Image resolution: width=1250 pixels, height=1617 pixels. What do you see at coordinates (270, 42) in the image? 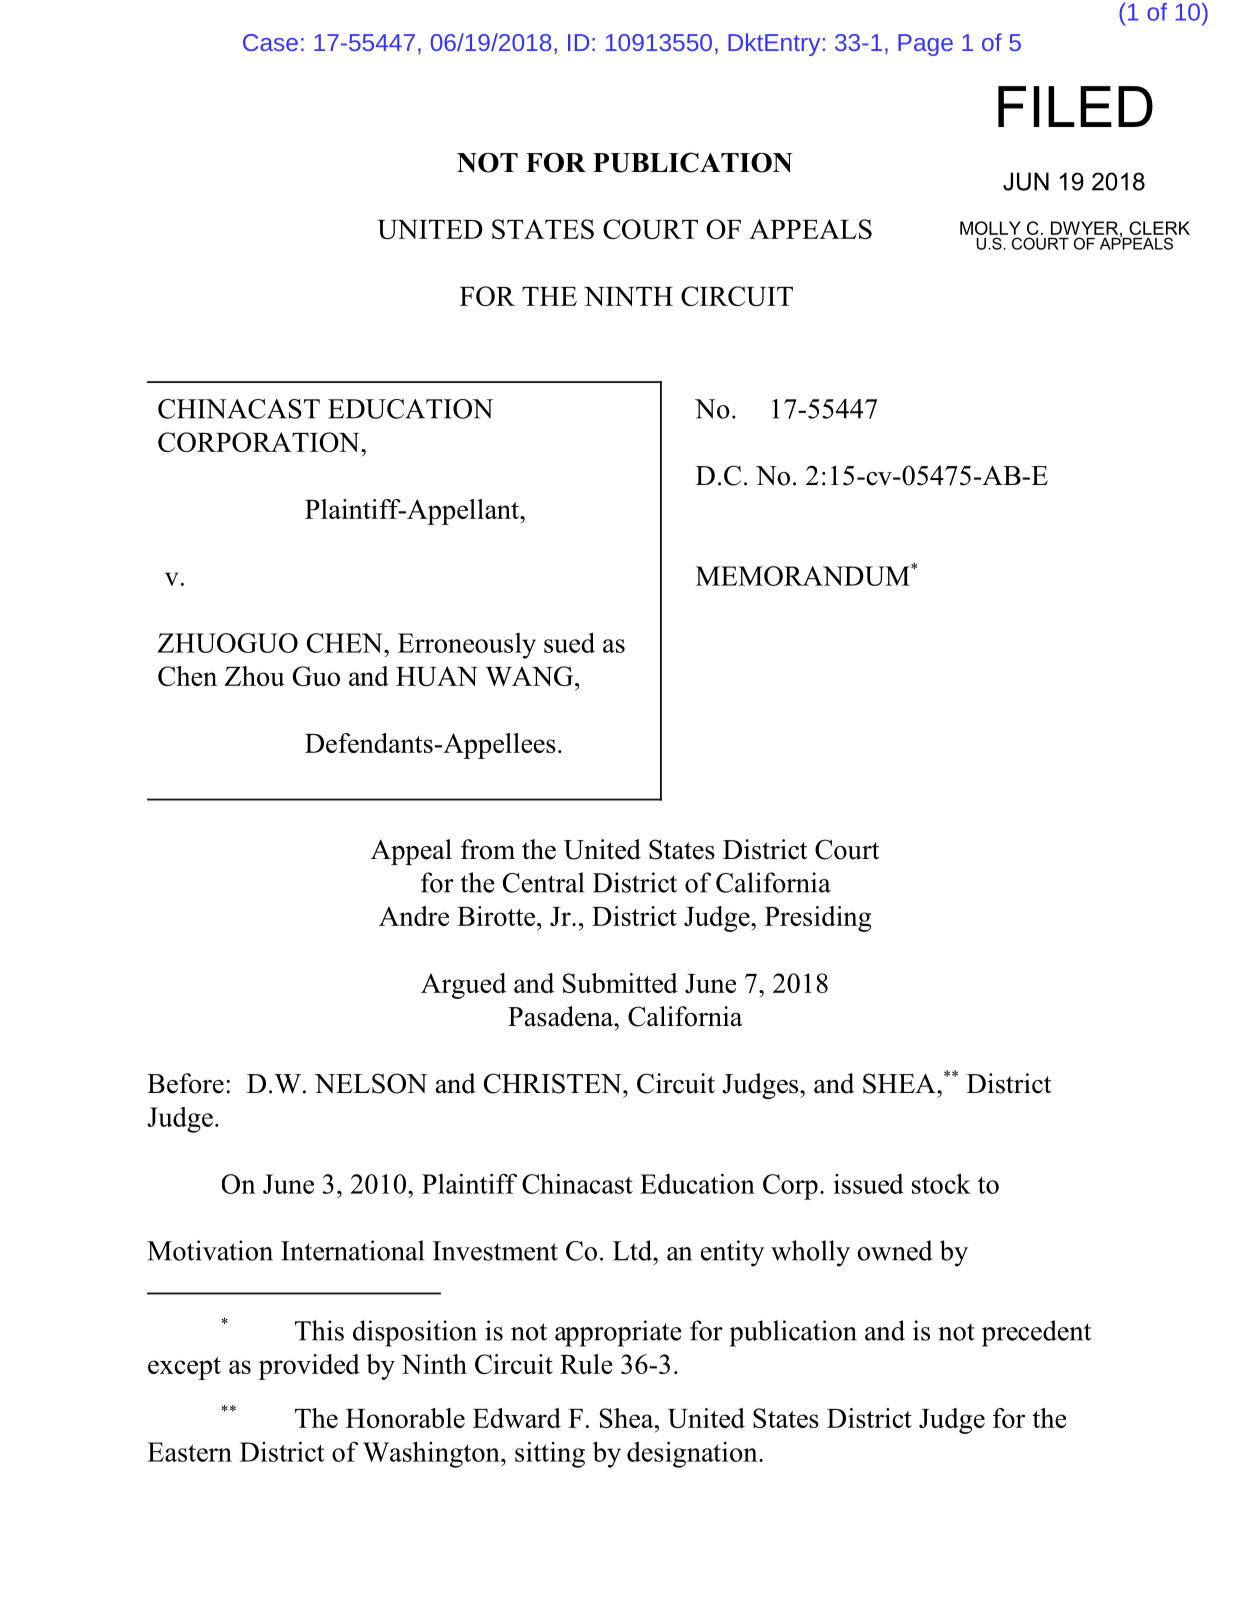
I see `Case` at bounding box center [270, 42].
